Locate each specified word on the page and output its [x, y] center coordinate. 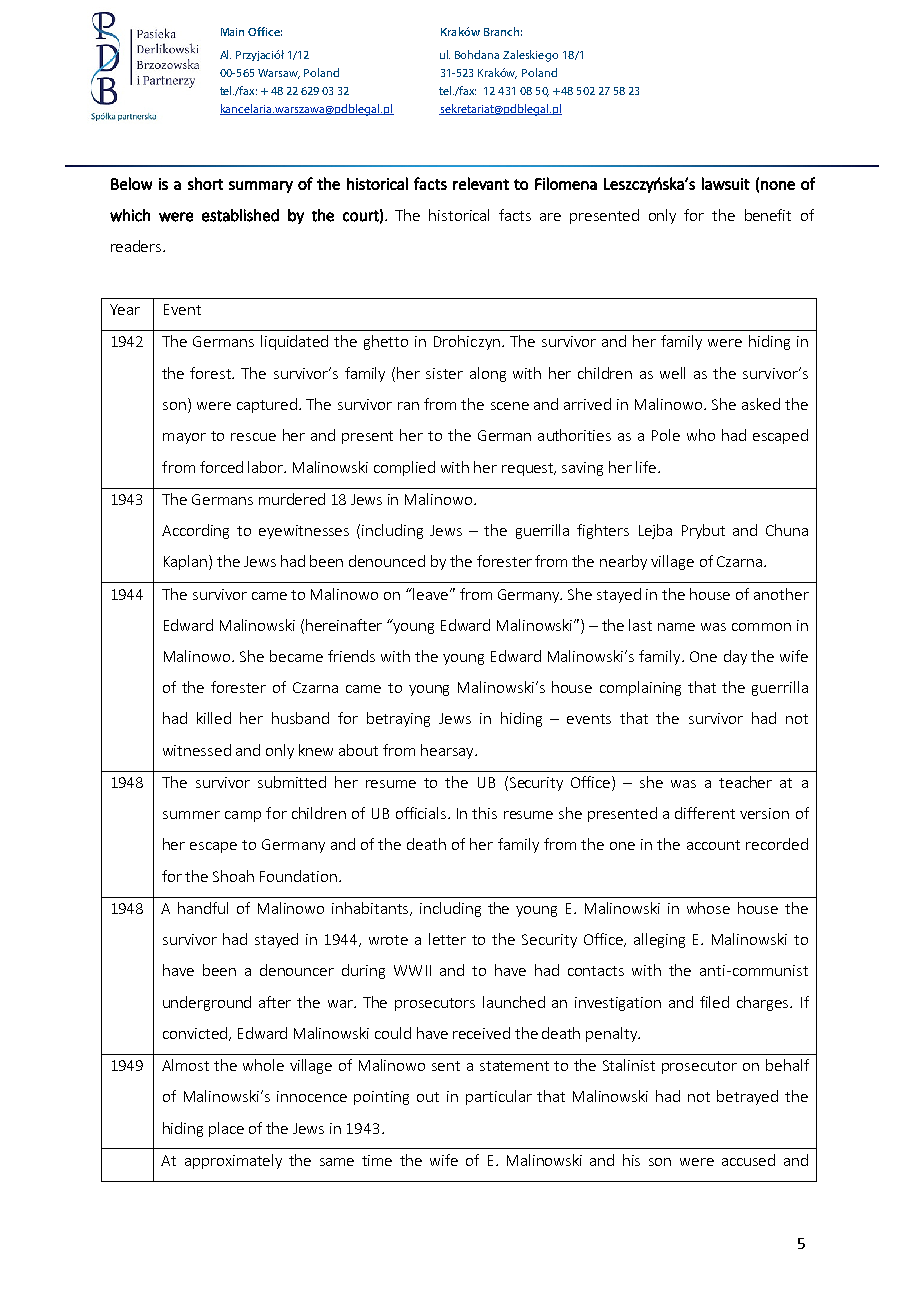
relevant [481, 183]
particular [499, 1097]
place [226, 1129]
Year [125, 309]
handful [203, 908]
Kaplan [187, 562]
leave [429, 594]
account [713, 845]
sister [444, 373]
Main [232, 32]
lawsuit [726, 183]
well [672, 373]
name [676, 627]
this [484, 813]
